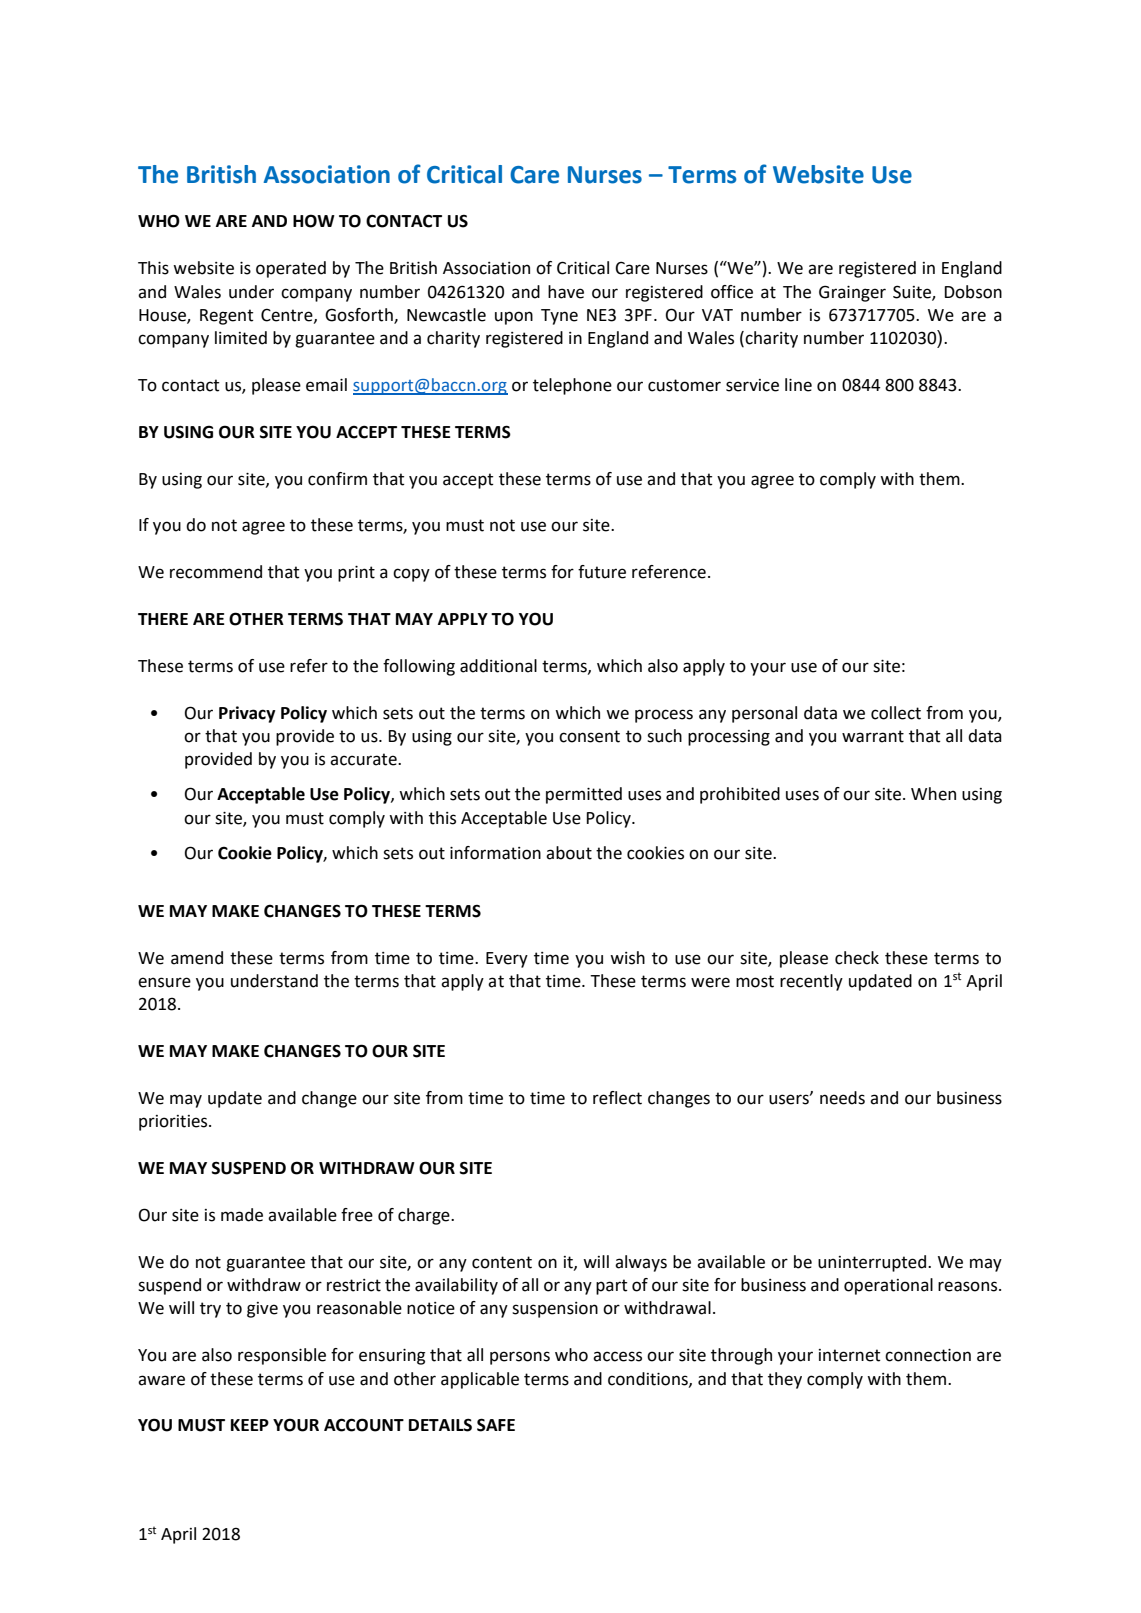 The width and height of the screenshot is (1141, 1613). What do you see at coordinates (857, 958) in the screenshot?
I see `check` at bounding box center [857, 958].
